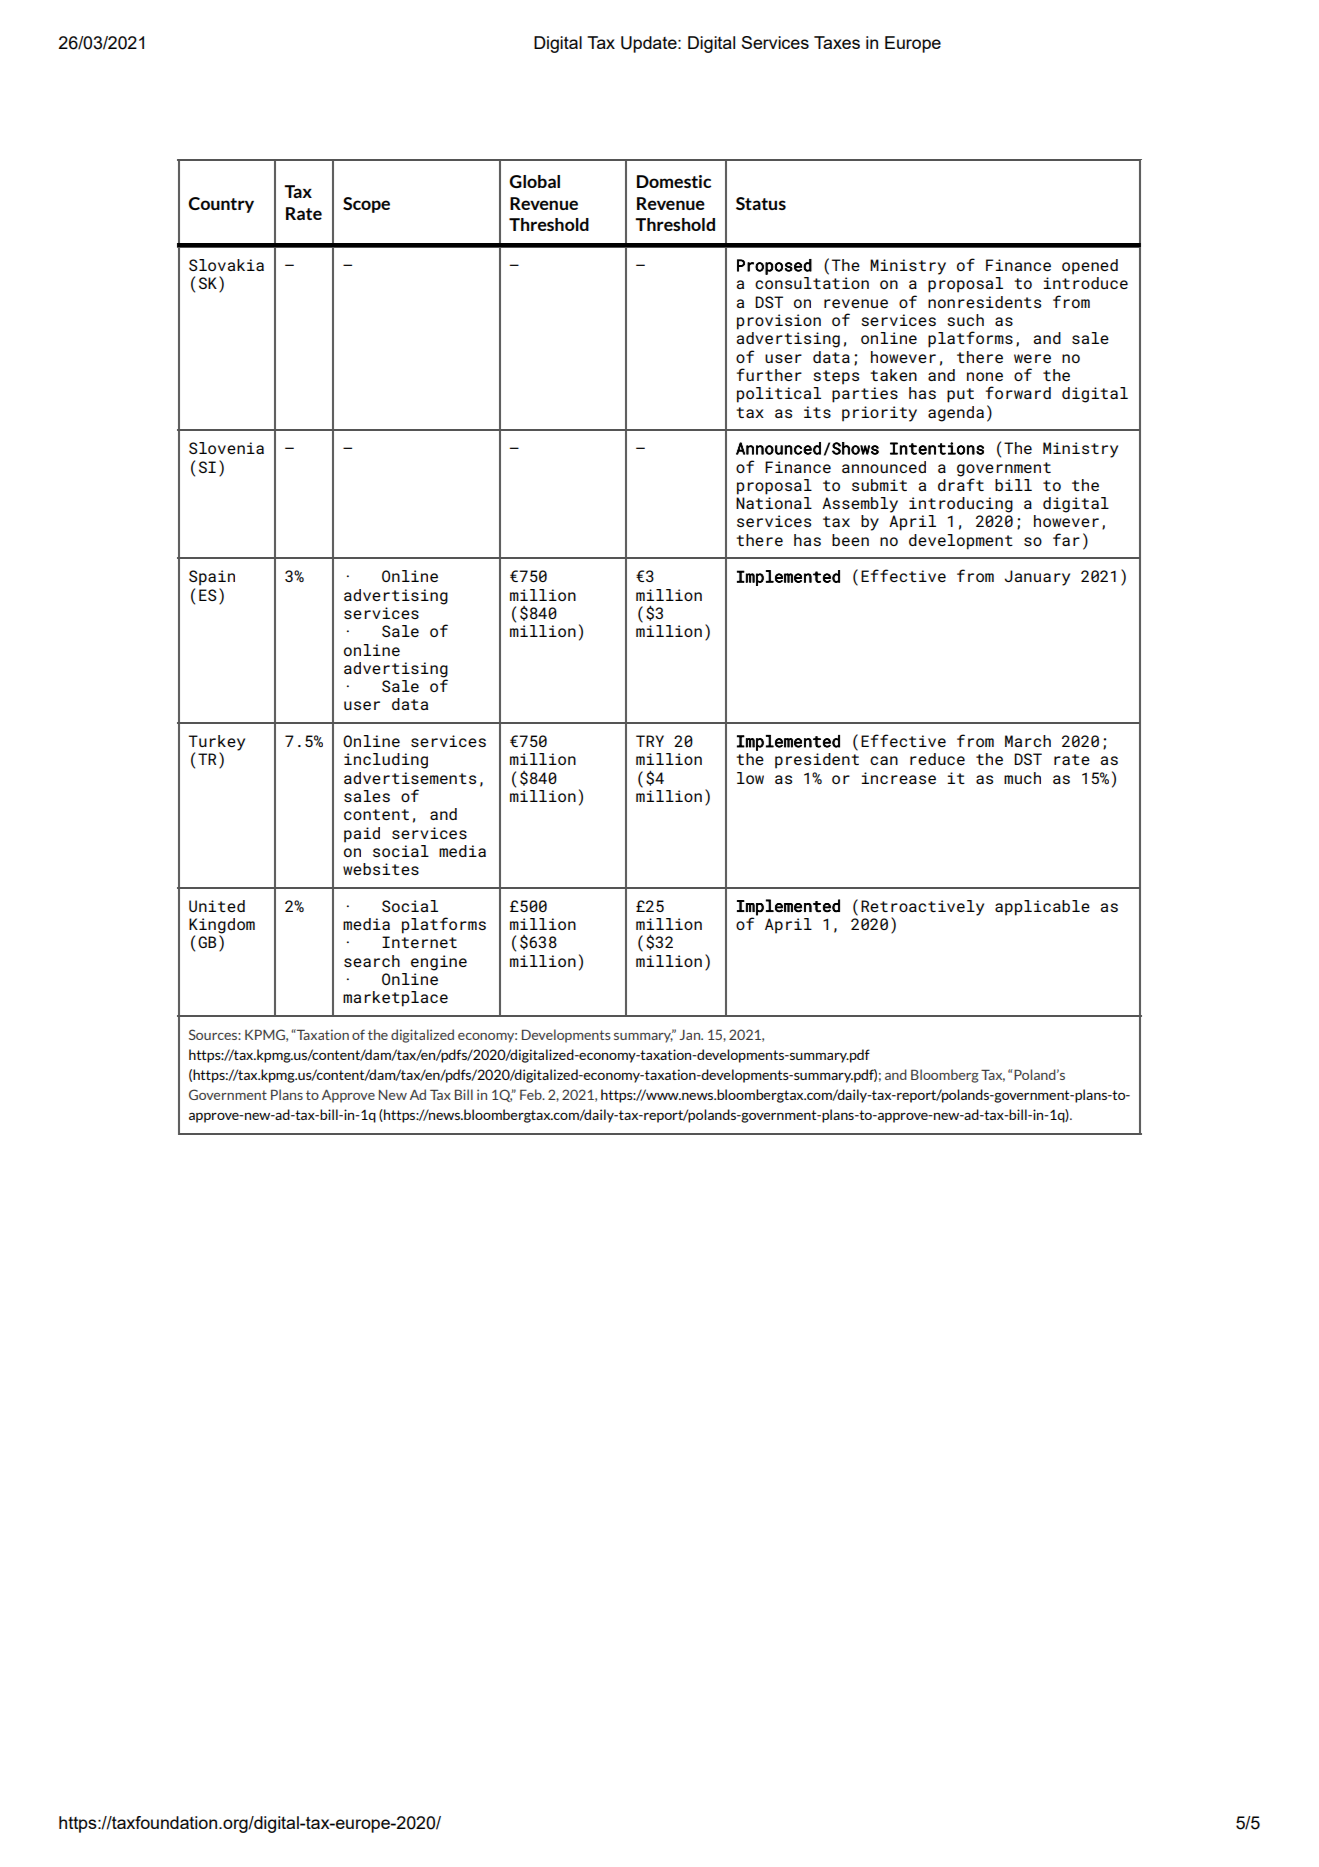 The image size is (1319, 1867). Describe the element at coordinates (674, 181) in the screenshot. I see `Domestic` at that location.
